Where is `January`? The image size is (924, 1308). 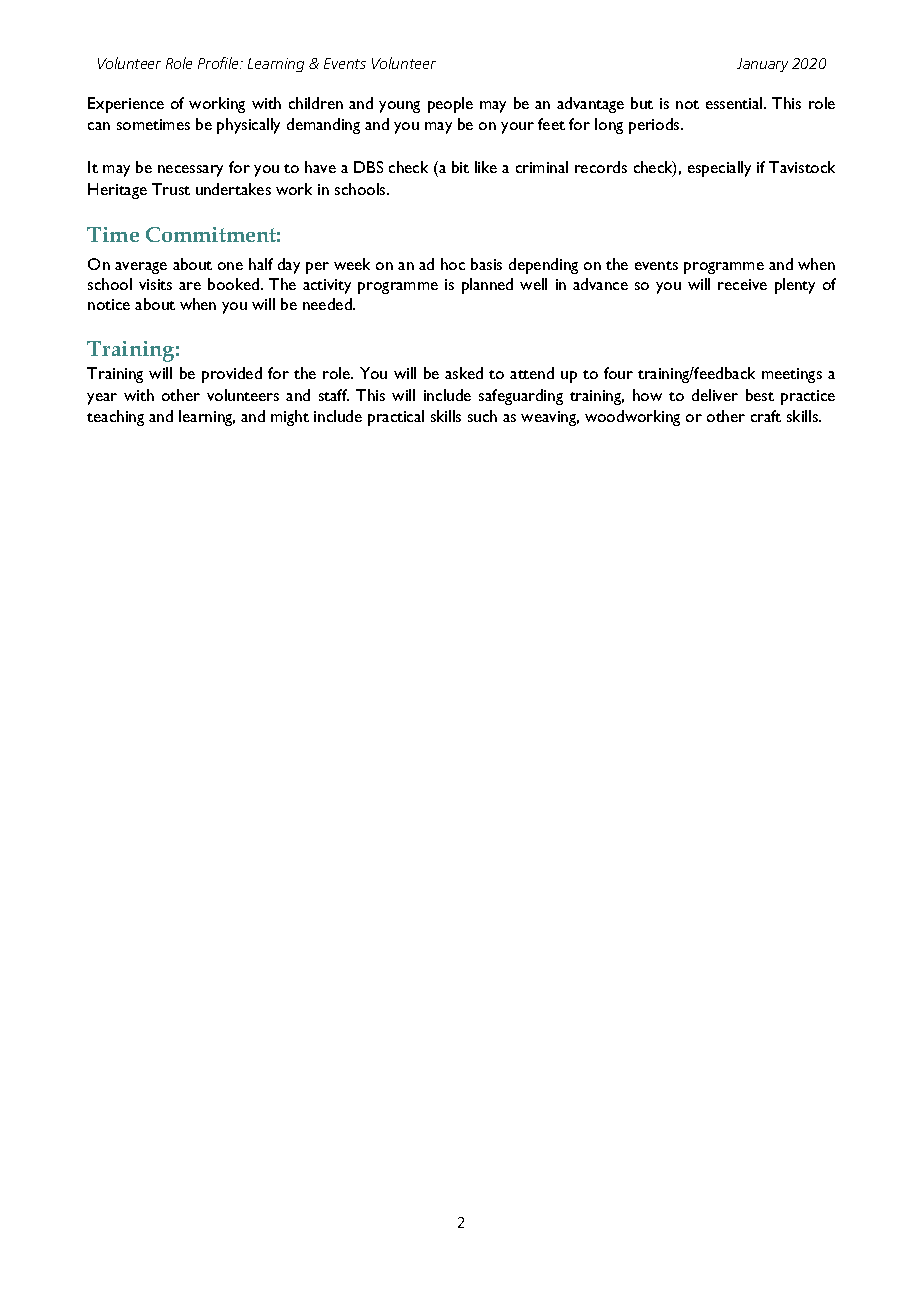 January is located at coordinates (762, 65).
